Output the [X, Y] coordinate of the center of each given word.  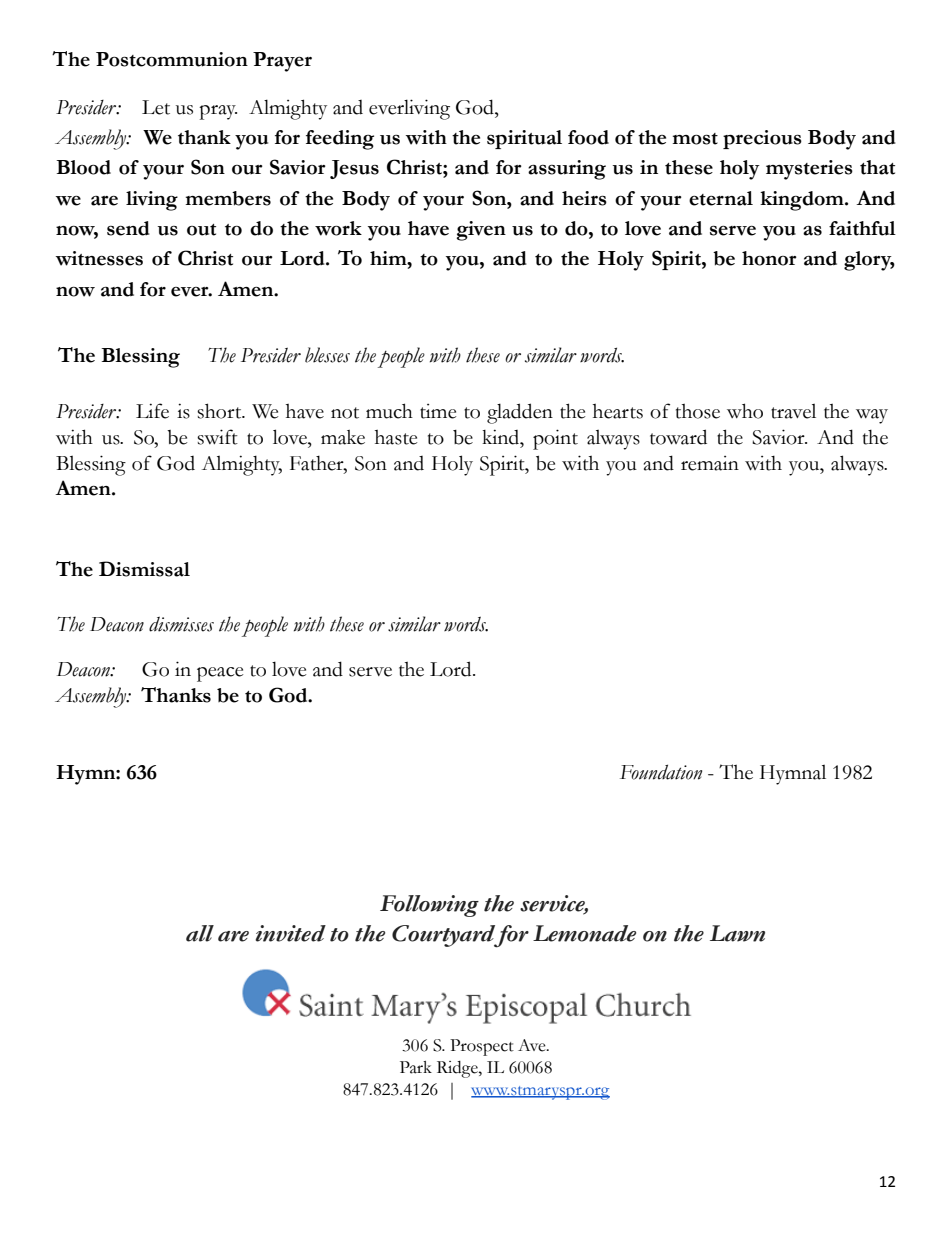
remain [710, 463]
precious [762, 139]
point [555, 439]
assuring [567, 170]
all [200, 933]
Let [156, 107]
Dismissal [144, 569]
